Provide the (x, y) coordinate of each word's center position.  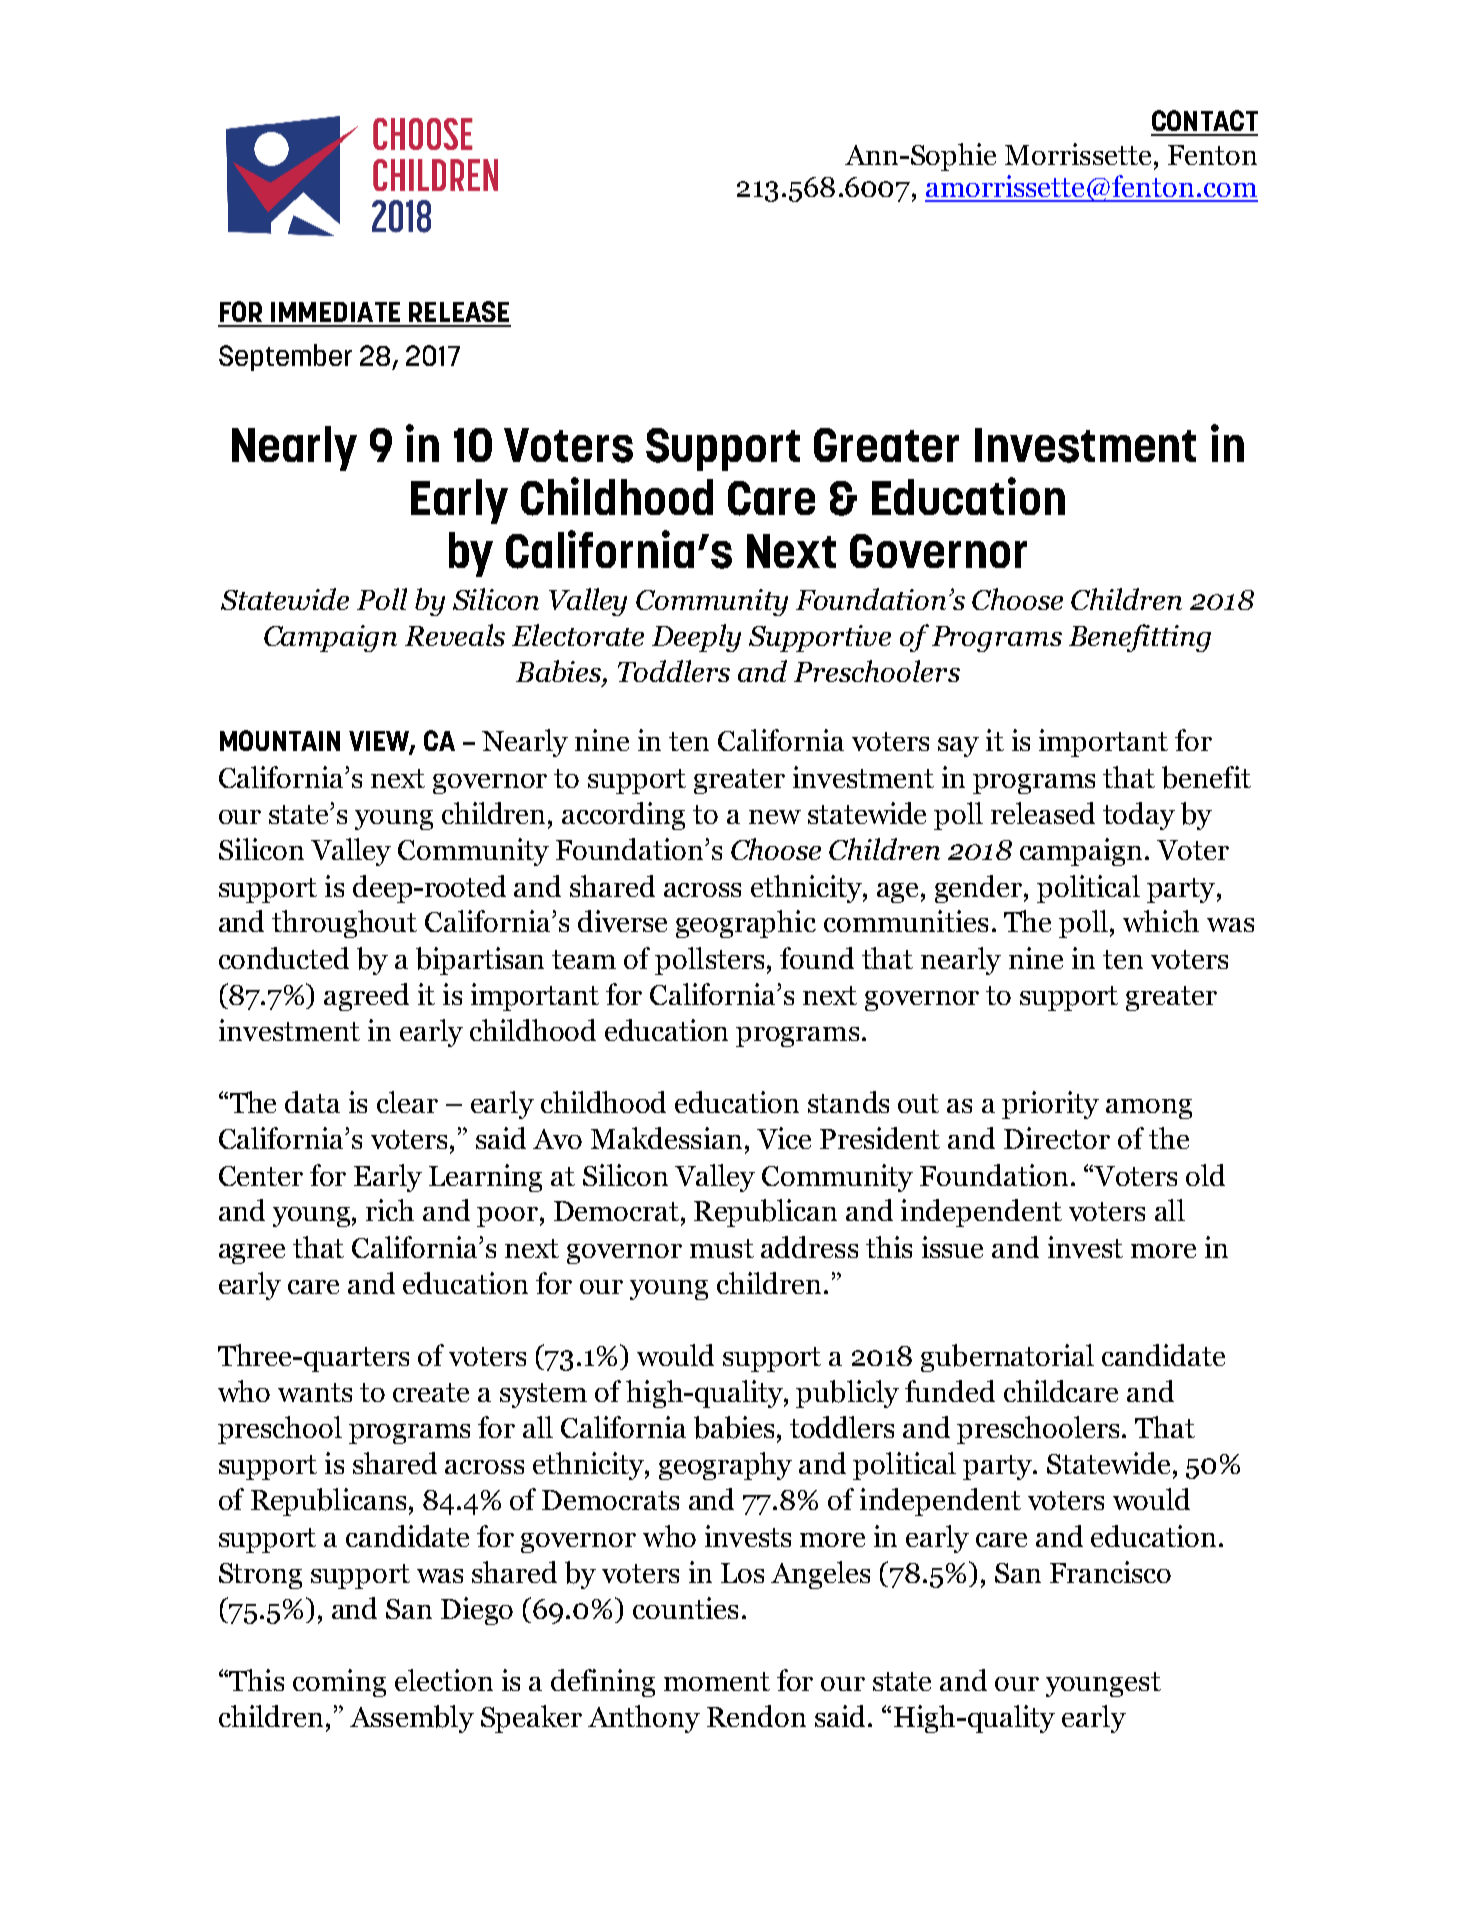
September (285, 357)
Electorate (578, 635)
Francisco (1110, 1572)
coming (339, 1683)
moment (717, 1681)
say (958, 747)
